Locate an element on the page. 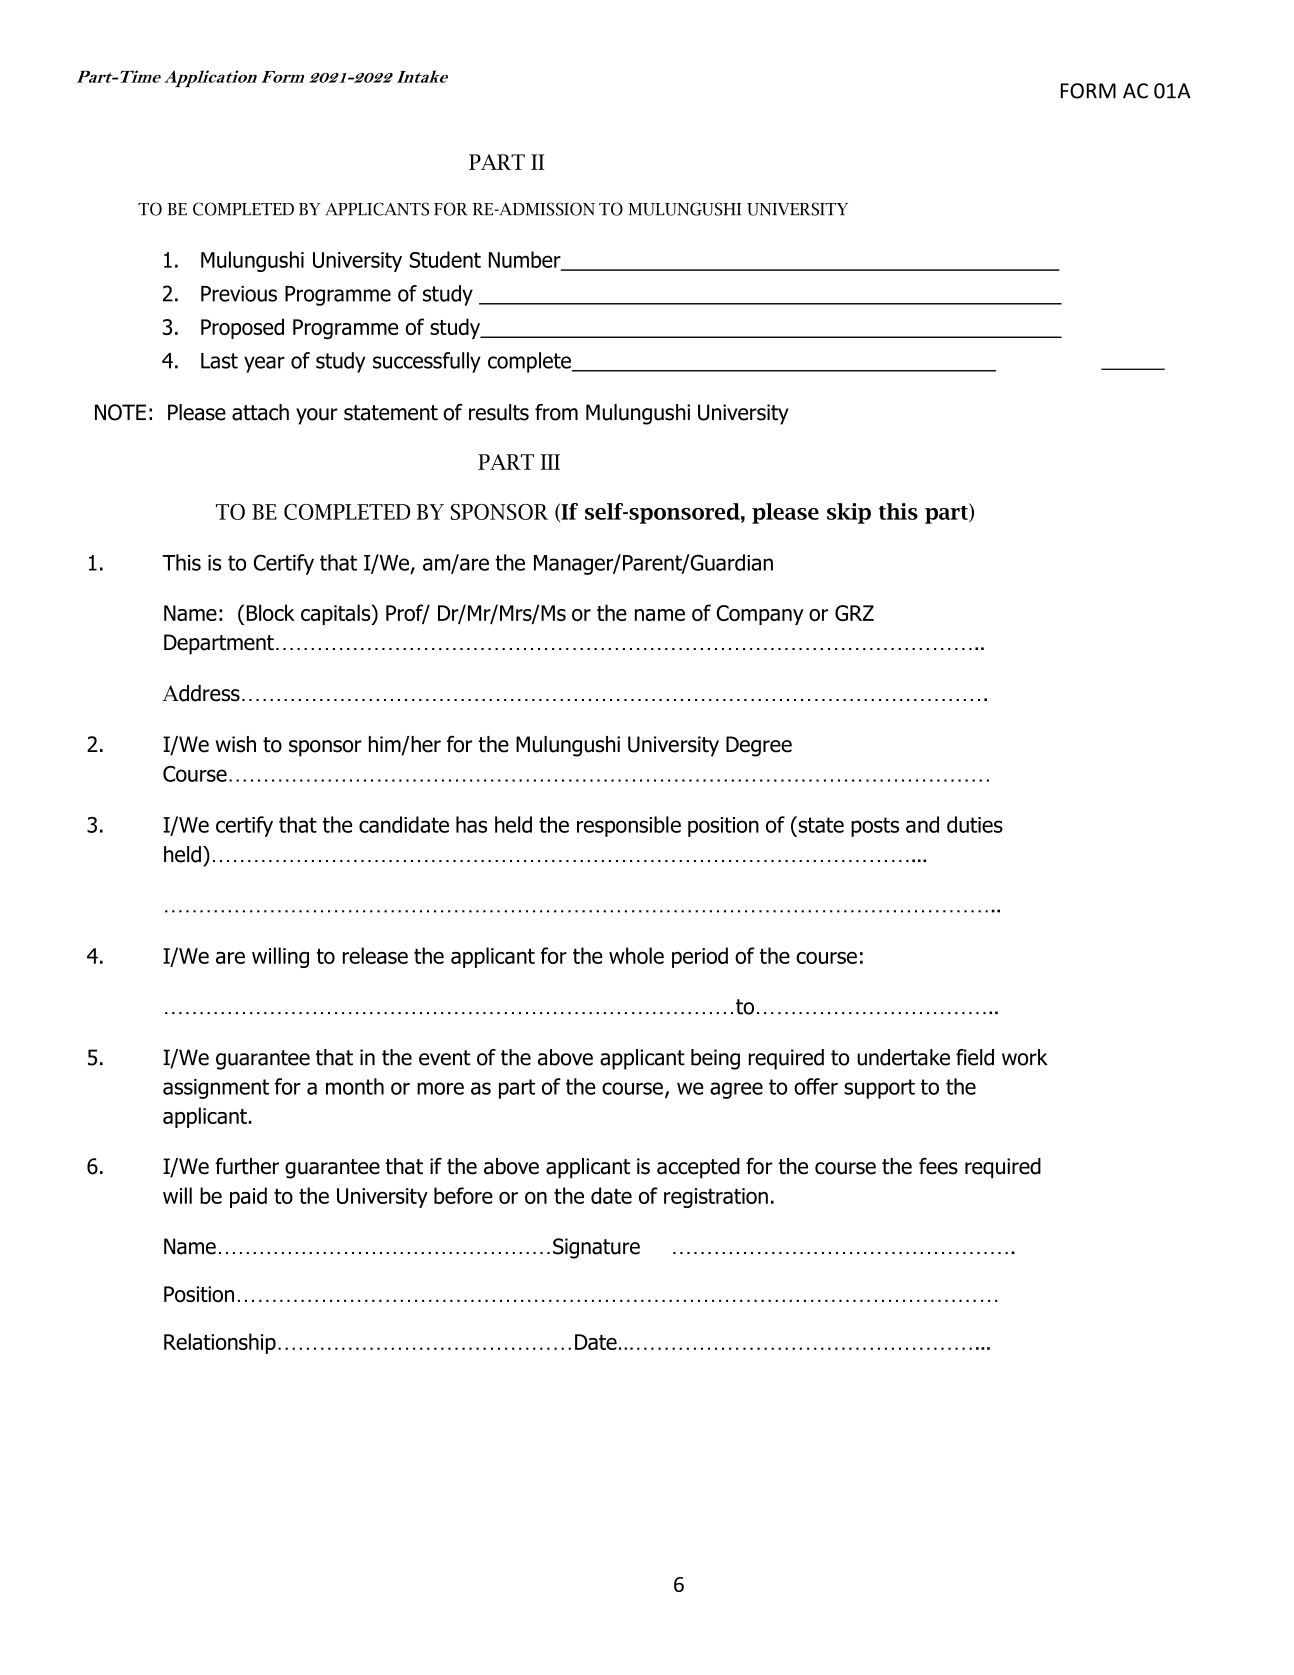  Previous is located at coordinates (239, 293).
